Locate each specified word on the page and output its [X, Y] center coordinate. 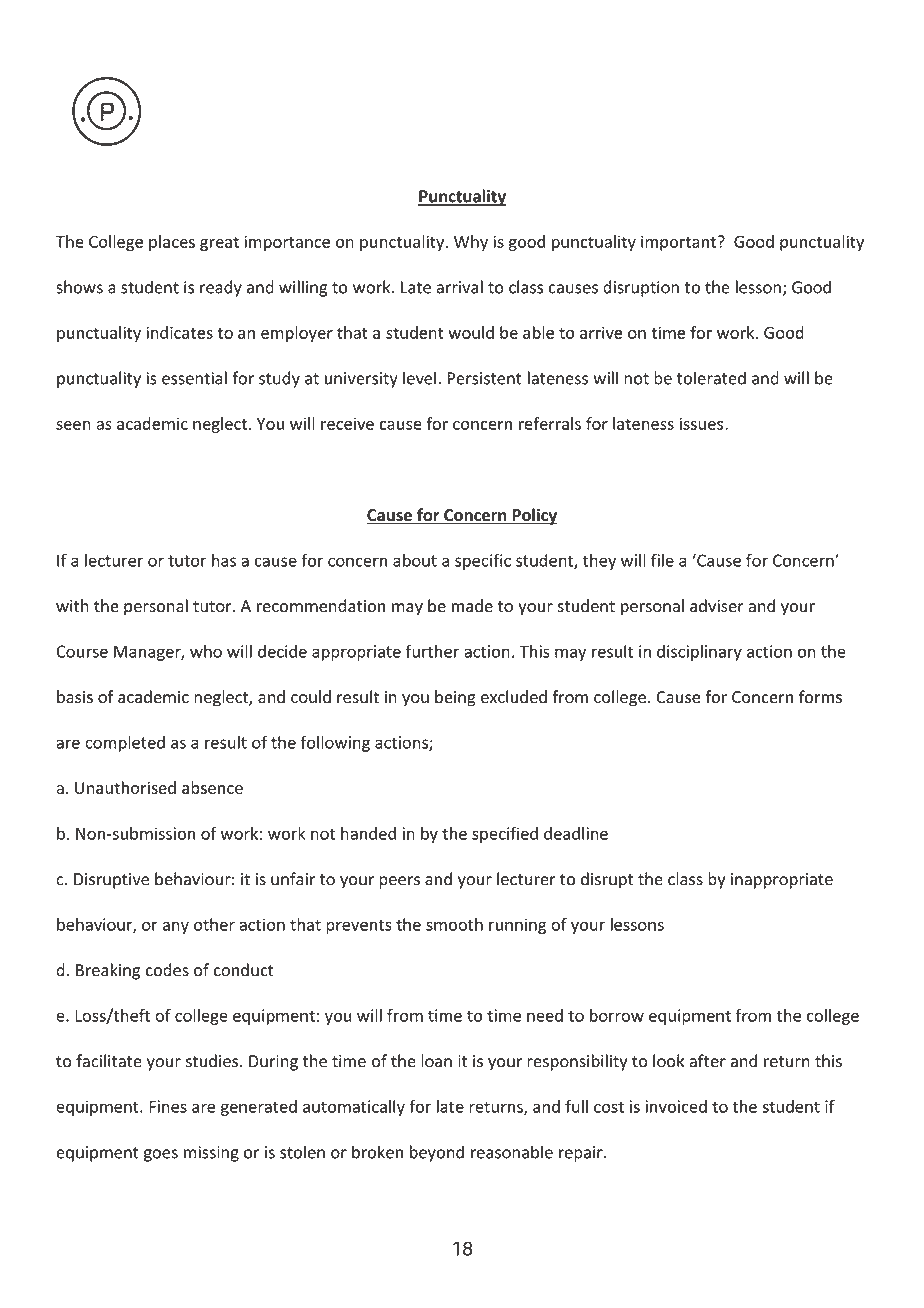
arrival [459, 287]
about [415, 560]
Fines [168, 1106]
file [662, 560]
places [172, 243]
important [678, 243]
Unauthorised [125, 787]
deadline [576, 833]
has [224, 560]
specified [505, 835]
